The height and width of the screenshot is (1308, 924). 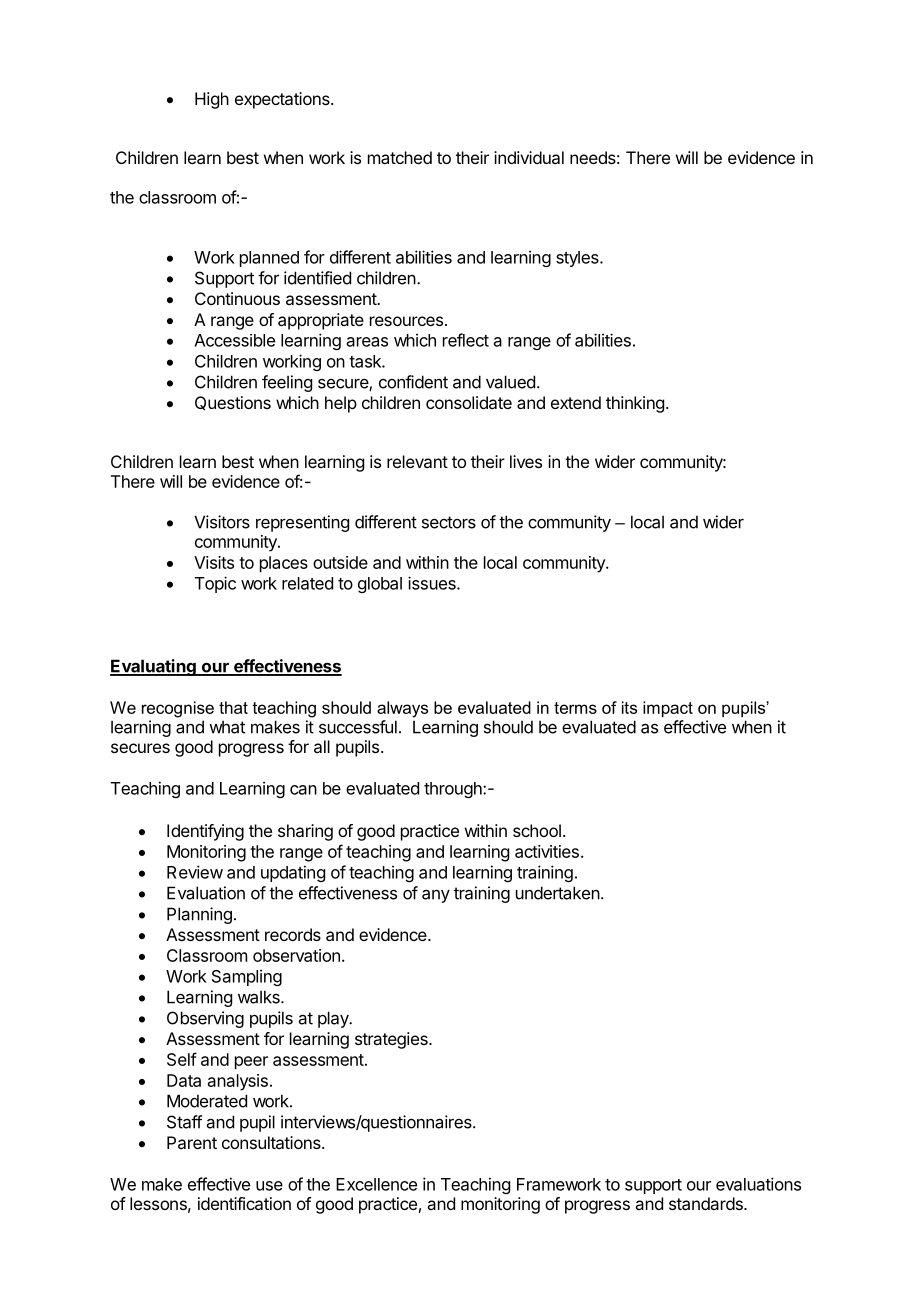 I want to click on undertaken, so click(x=558, y=893).
